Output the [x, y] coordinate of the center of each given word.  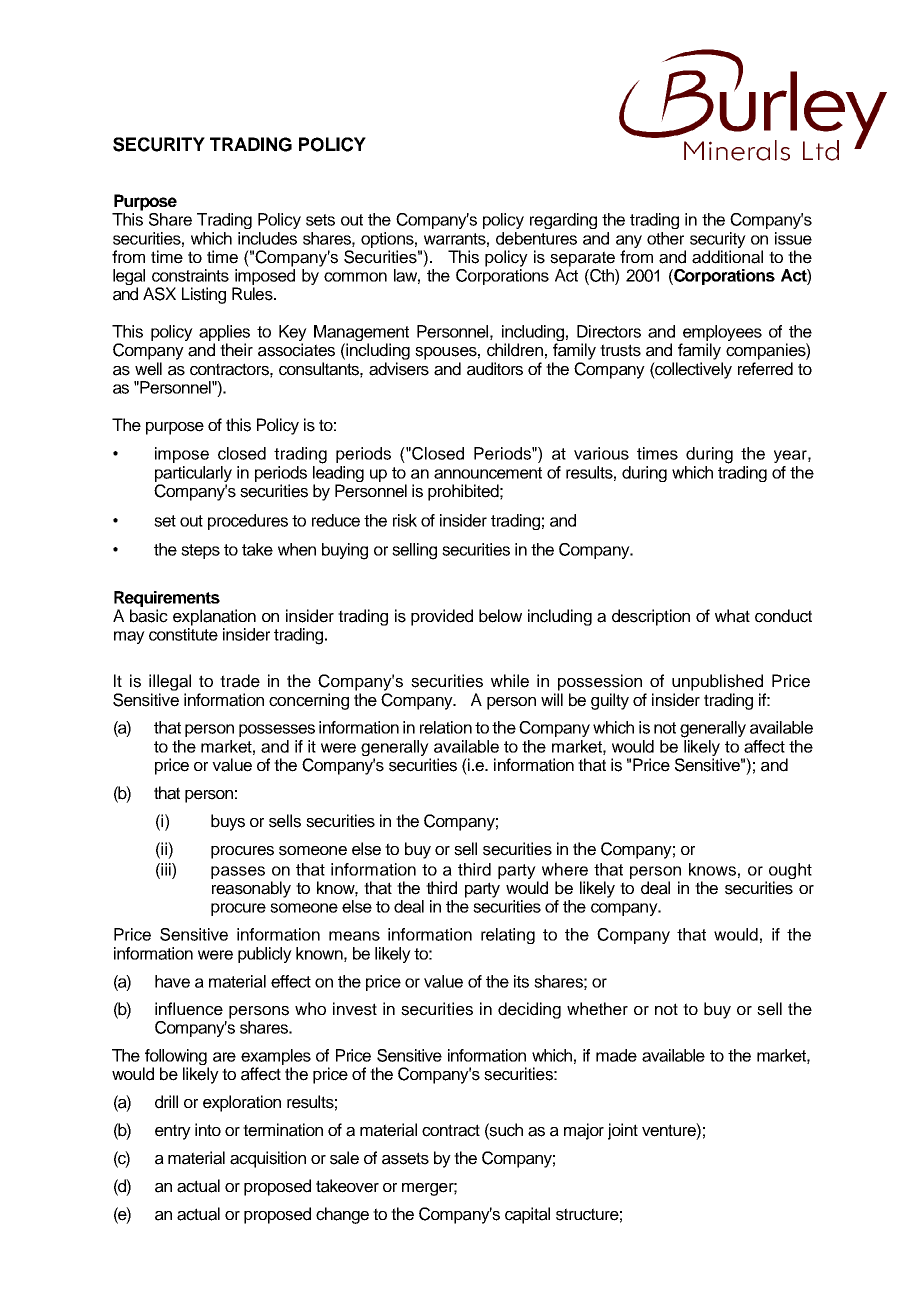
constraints [190, 275]
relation [446, 727]
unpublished [717, 682]
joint [623, 1131]
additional [727, 257]
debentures [536, 238]
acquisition [268, 1159]
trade [240, 681]
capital [527, 1215]
